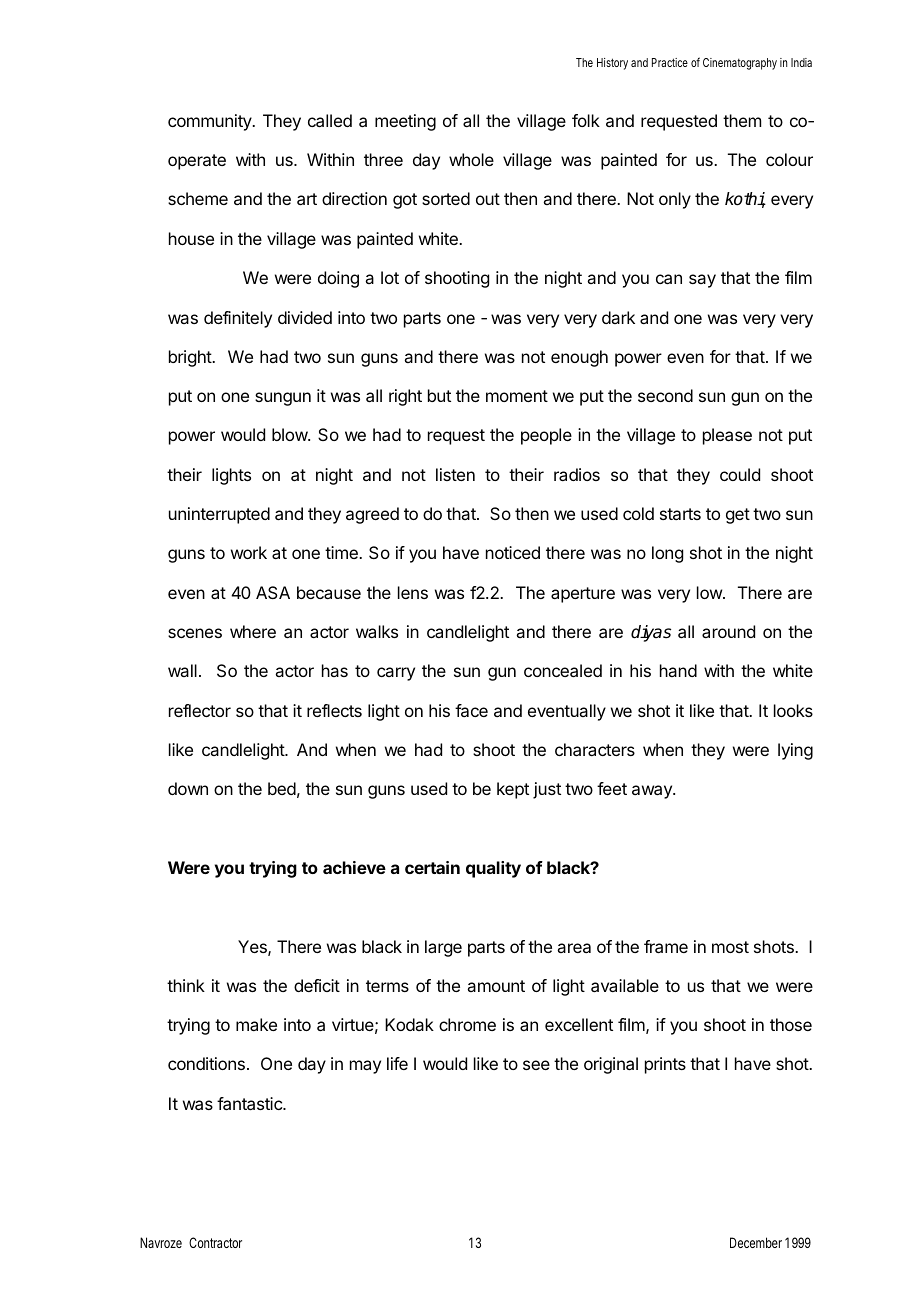  Describe the element at coordinates (250, 1103) in the screenshot. I see `fantastic` at that location.
